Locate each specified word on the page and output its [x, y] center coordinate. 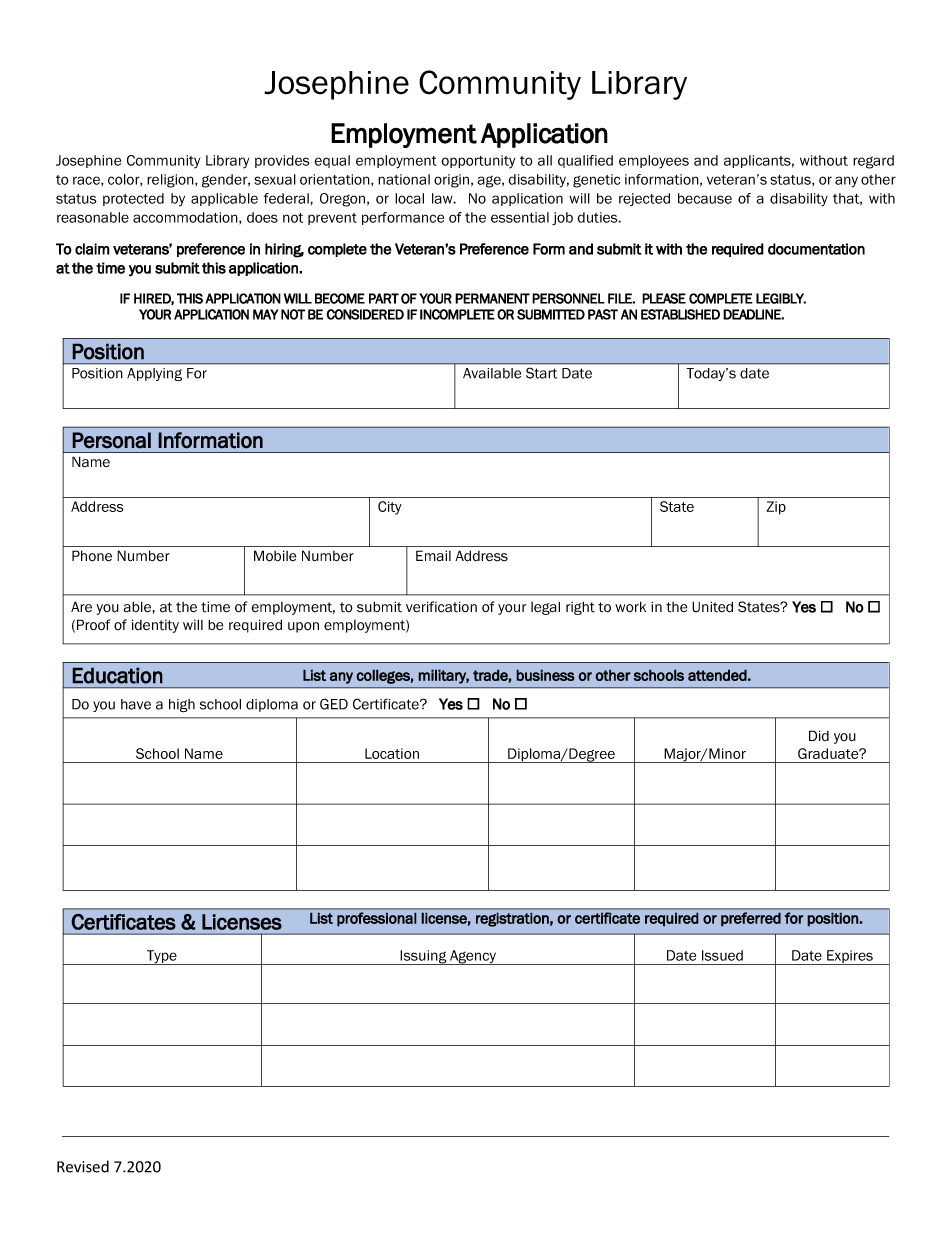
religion [171, 181]
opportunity [478, 162]
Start [541, 373]
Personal [111, 440]
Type [162, 957]
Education [117, 675]
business [545, 675]
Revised [83, 1166]
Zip [776, 508]
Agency [473, 957]
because [705, 198]
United [712, 607]
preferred [751, 919]
